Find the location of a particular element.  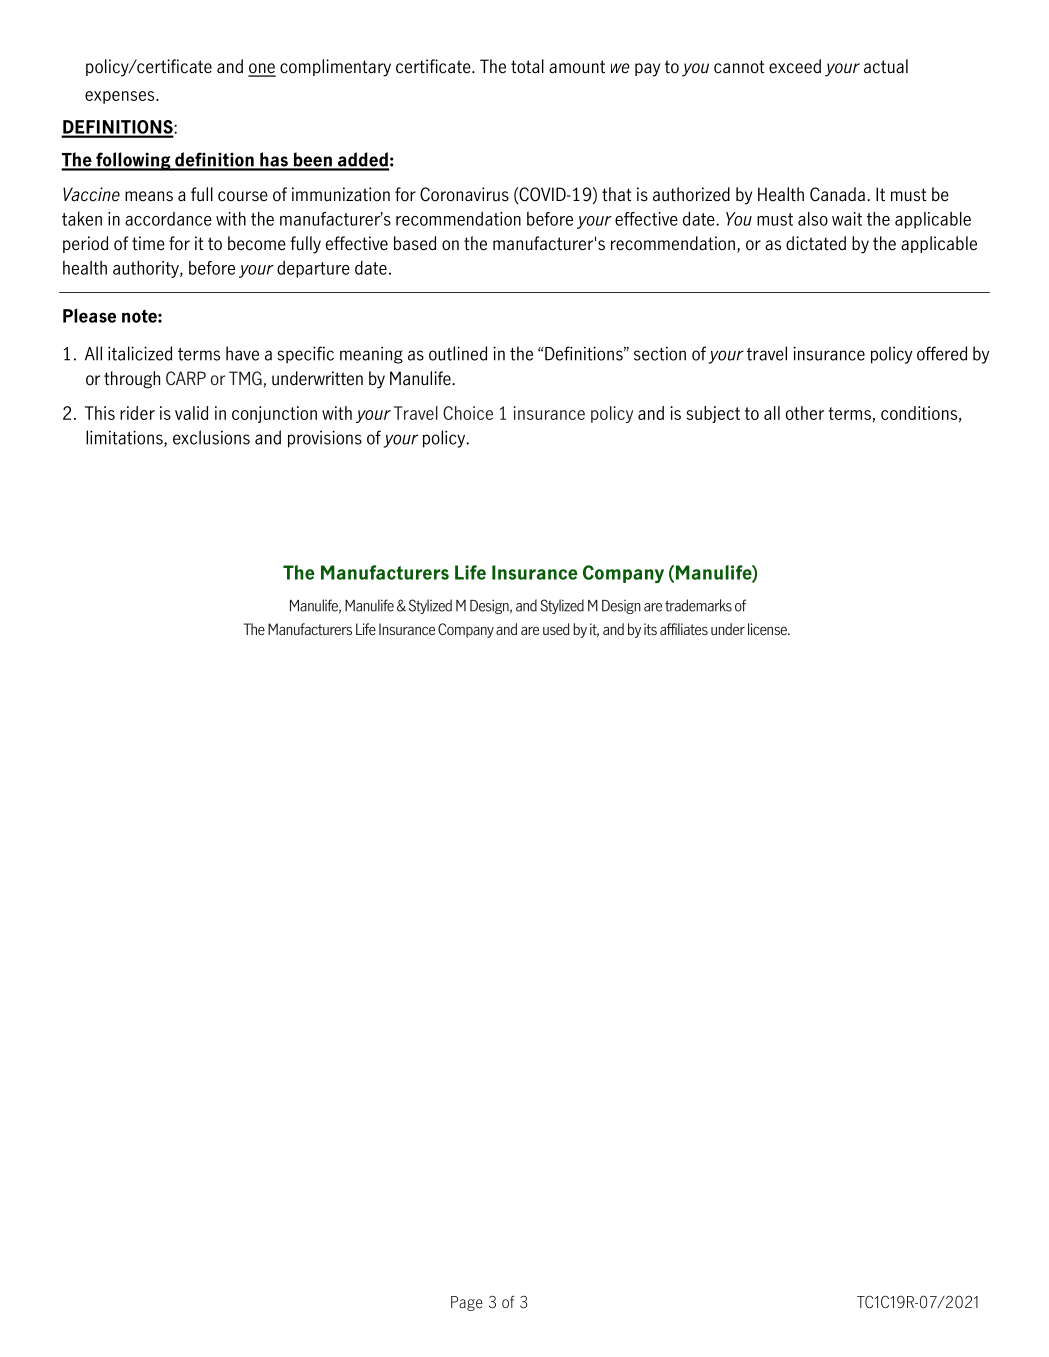

expenses is located at coordinates (121, 97).
